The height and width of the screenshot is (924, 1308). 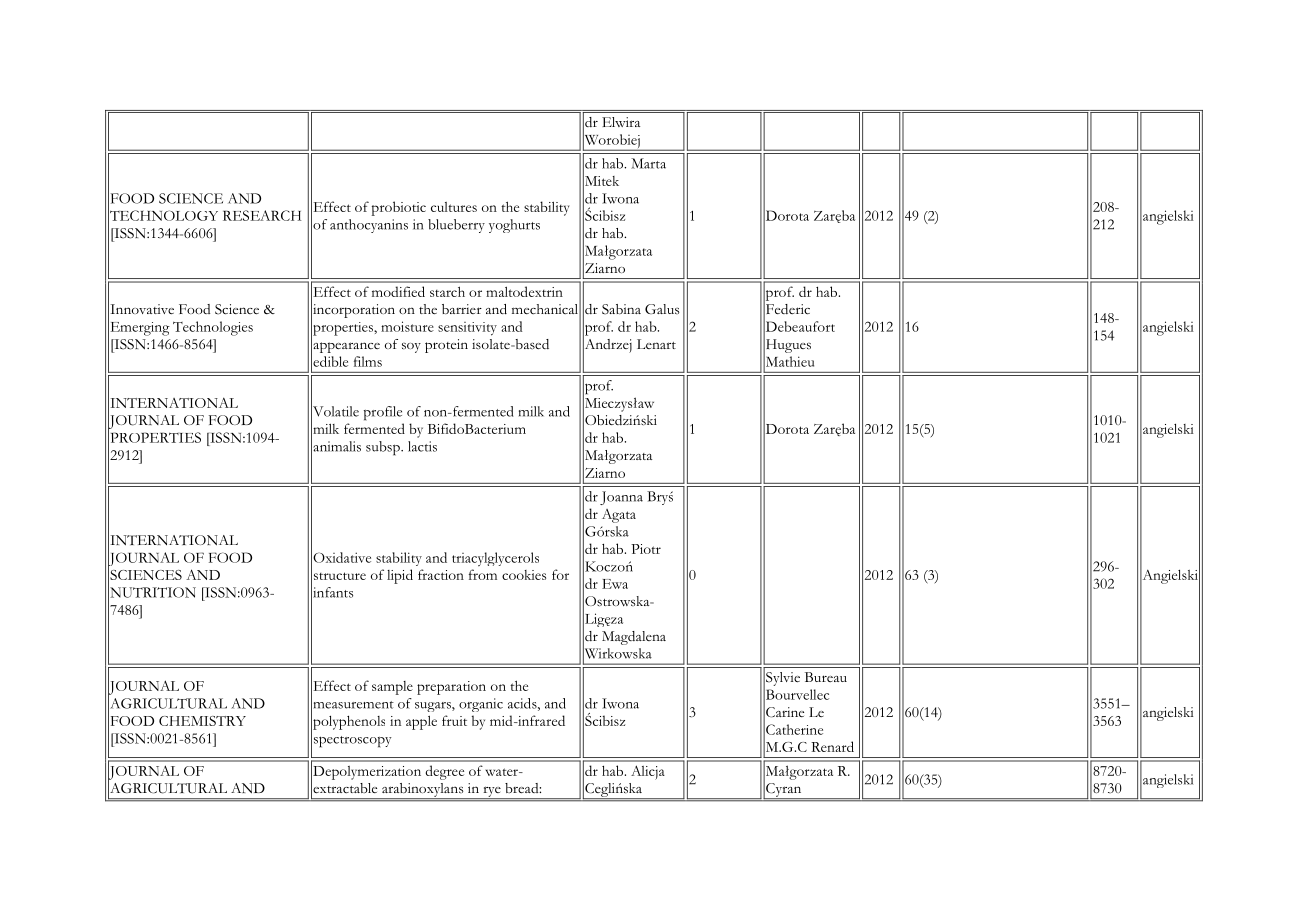 I want to click on Piotr, so click(x=646, y=549).
